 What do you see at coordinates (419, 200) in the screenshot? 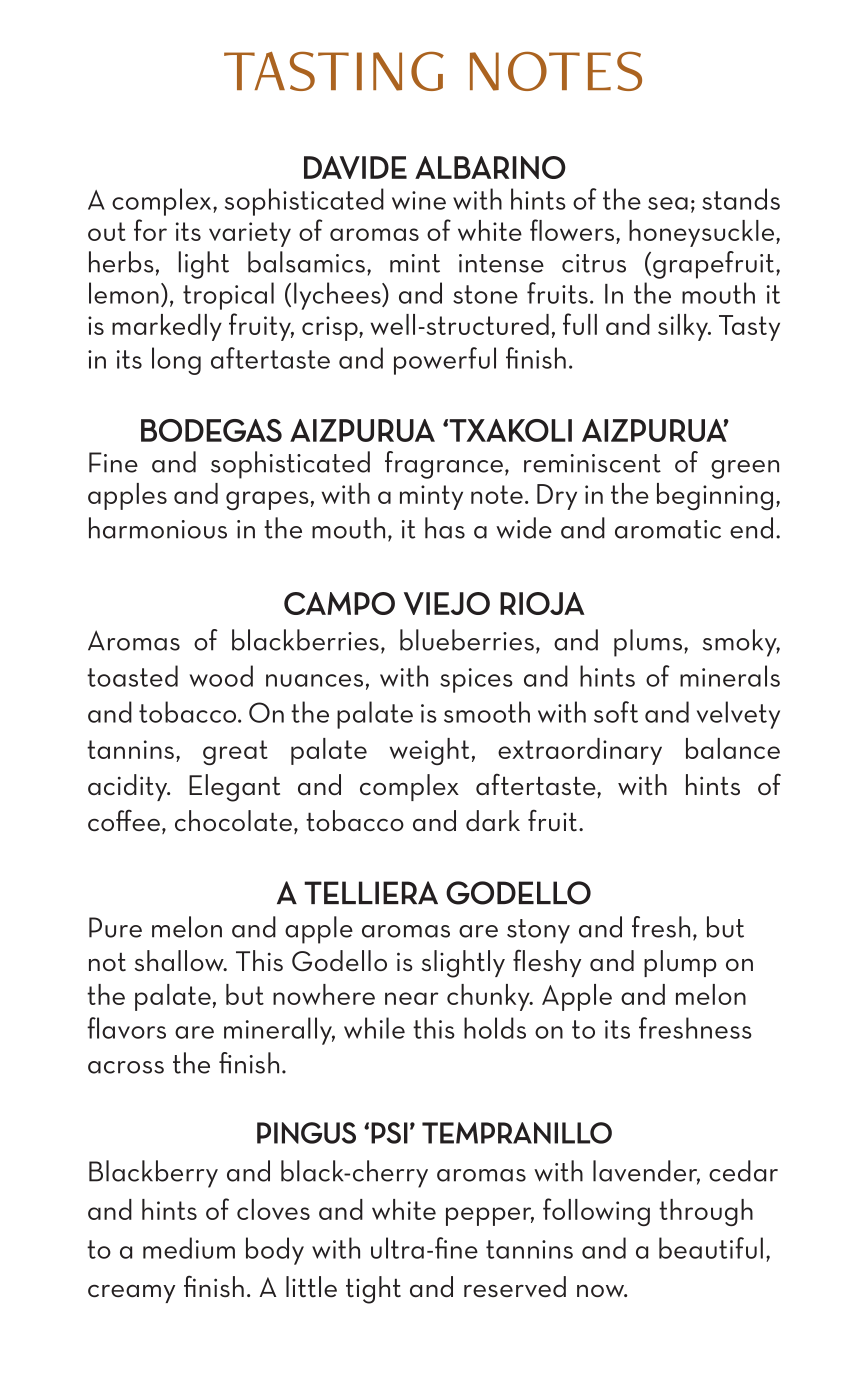
I see `wine` at bounding box center [419, 200].
